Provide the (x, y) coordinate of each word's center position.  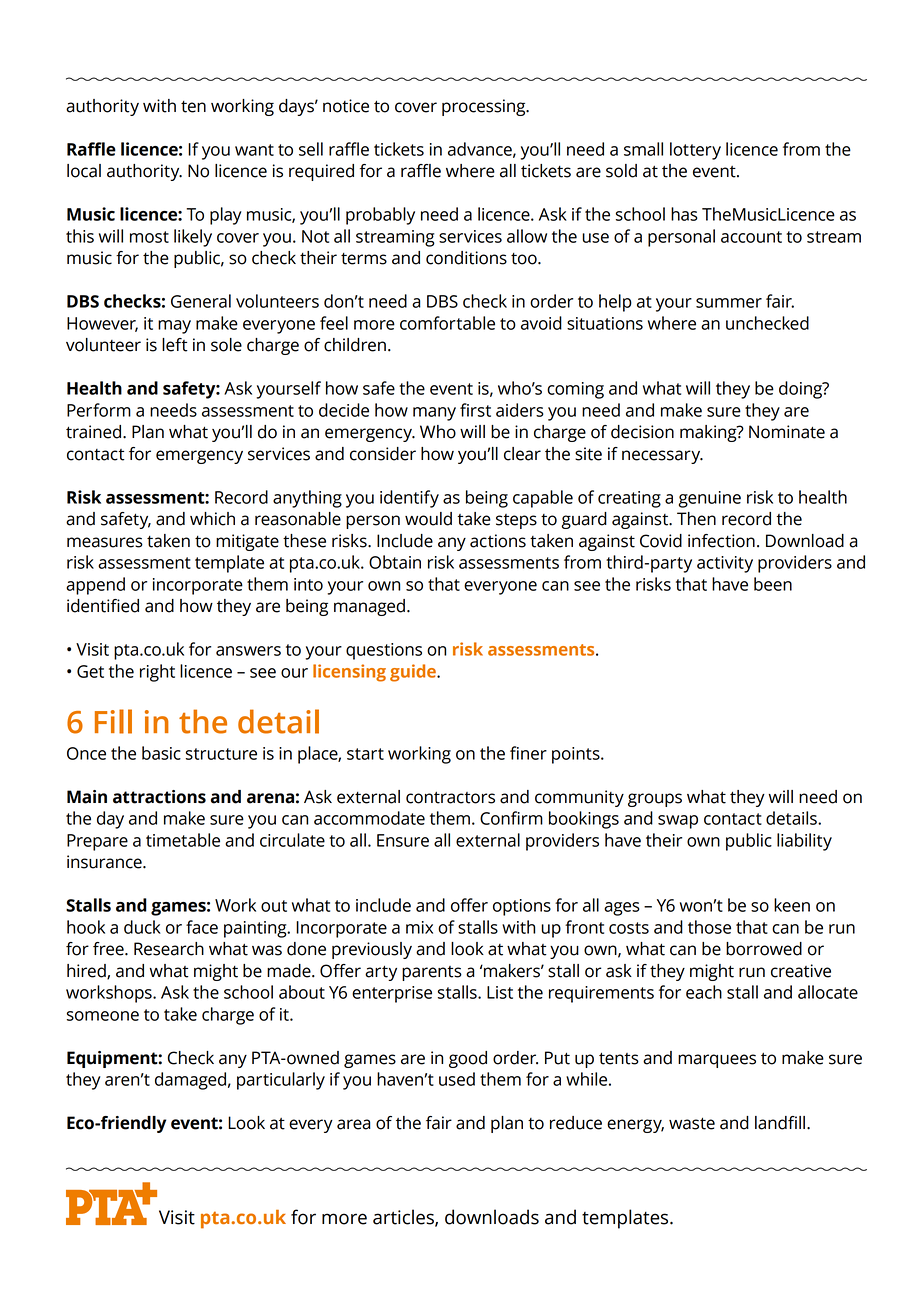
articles (404, 1217)
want (254, 150)
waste (692, 1124)
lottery (695, 151)
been (773, 584)
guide (414, 673)
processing (485, 107)
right (157, 673)
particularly (281, 1081)
